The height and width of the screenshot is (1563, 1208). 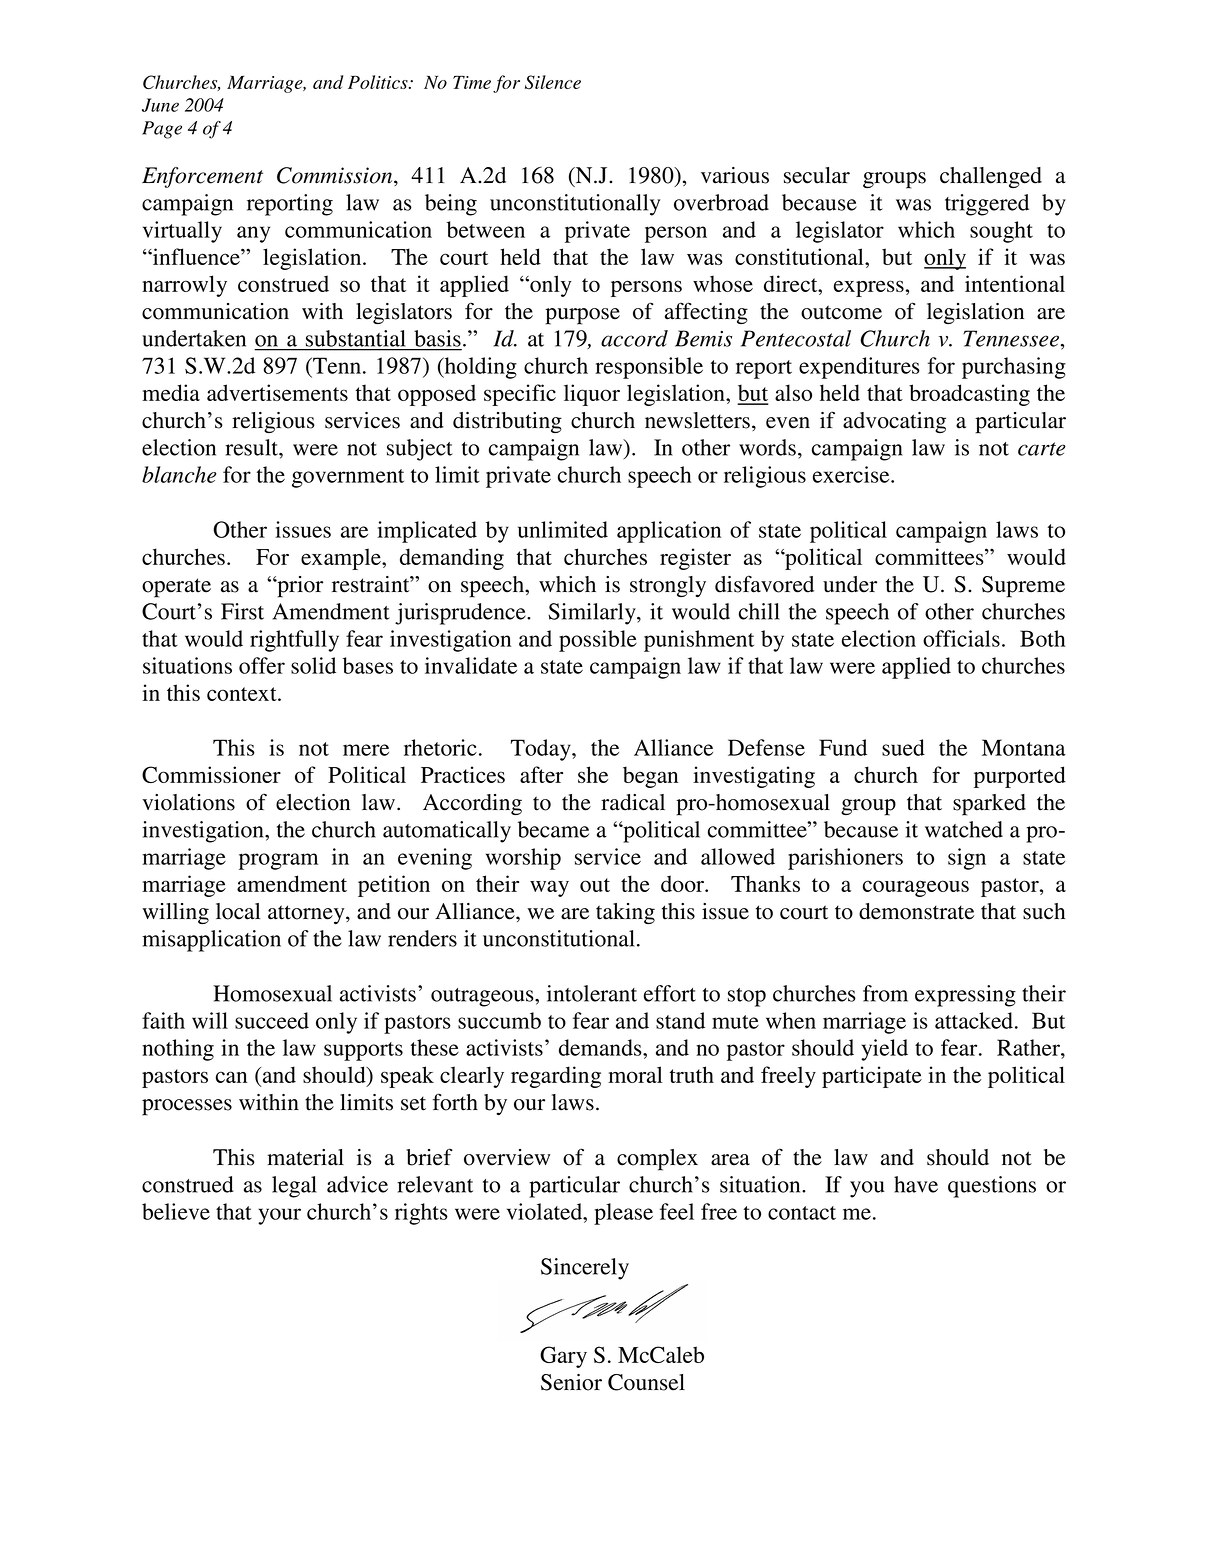 What do you see at coordinates (553, 82) in the screenshot?
I see `Silence` at bounding box center [553, 82].
